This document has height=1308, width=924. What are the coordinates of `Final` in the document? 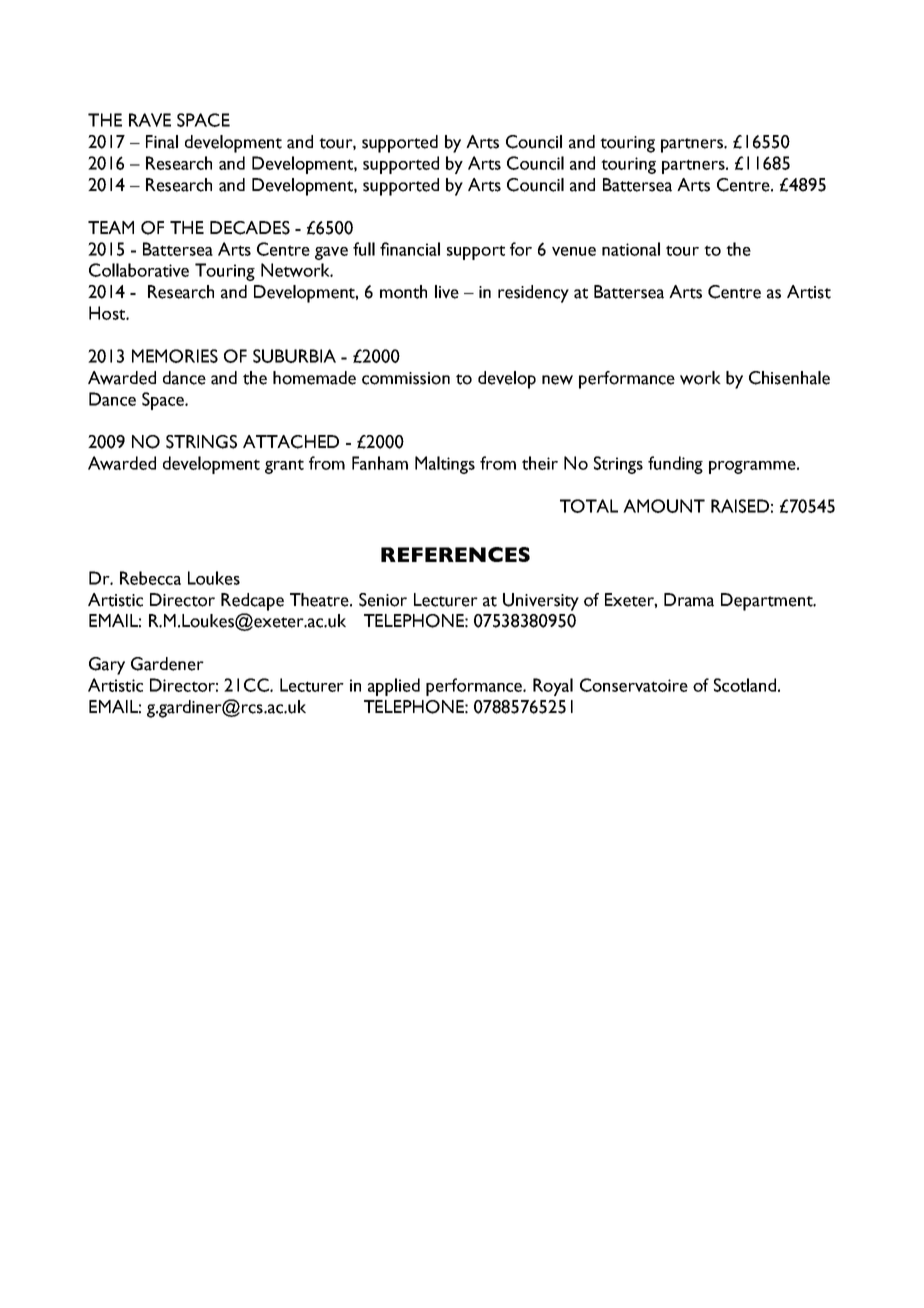 It's located at (162, 142).
